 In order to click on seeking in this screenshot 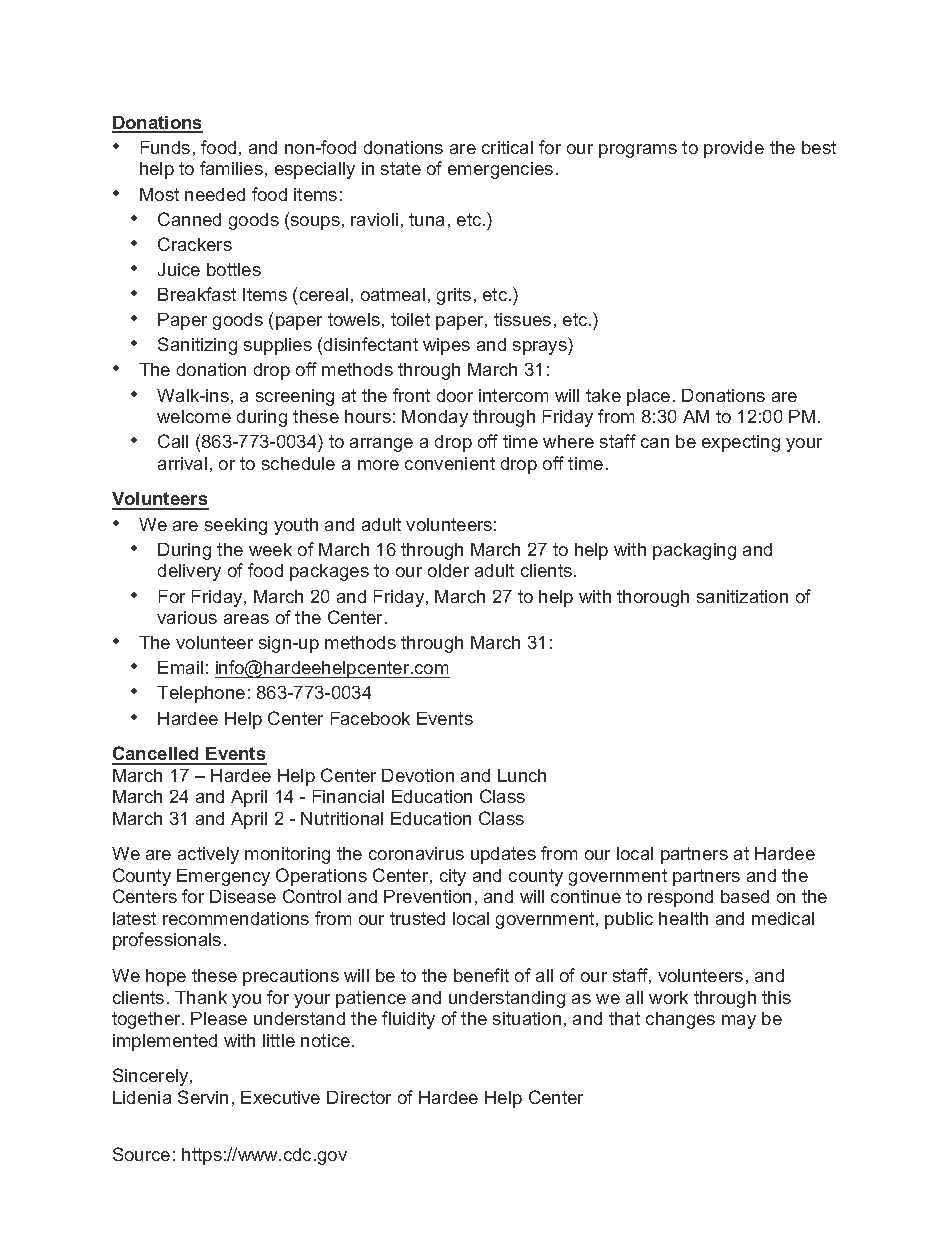, I will do `click(236, 526)`.
